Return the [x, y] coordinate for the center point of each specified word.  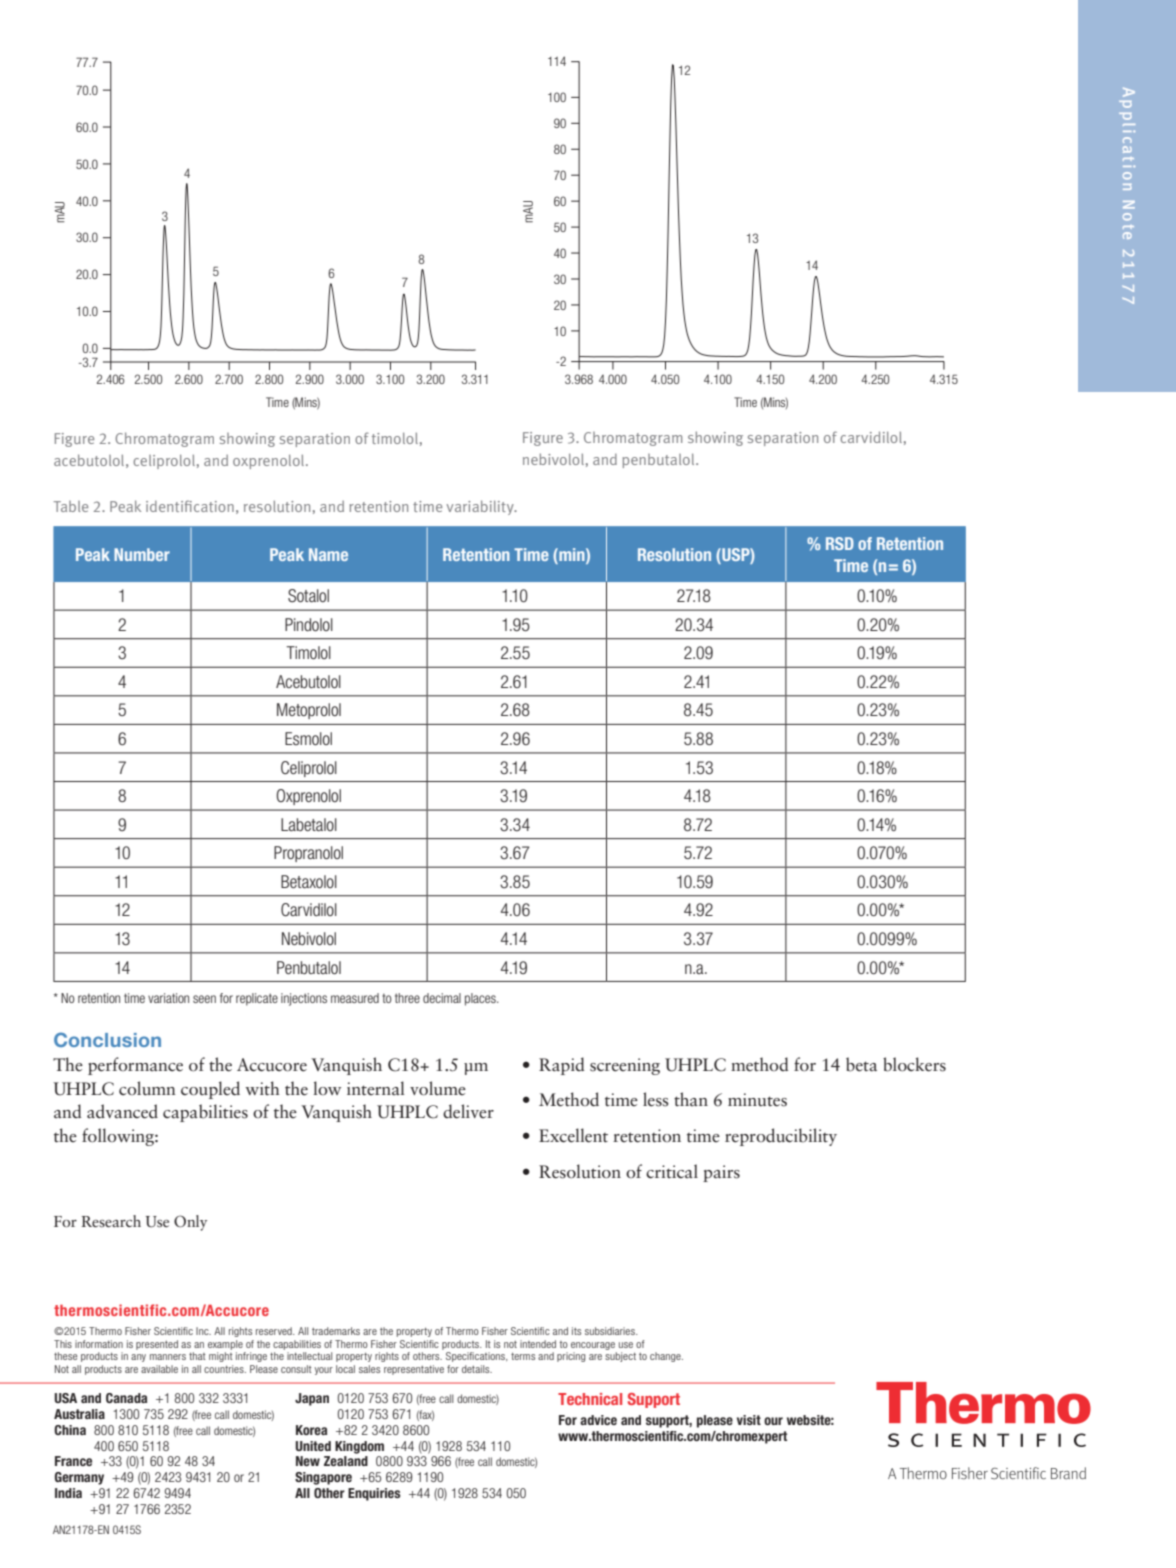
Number [142, 554]
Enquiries [374, 1494]
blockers [914, 1064]
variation [168, 998]
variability [481, 507]
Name [328, 554]
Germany [79, 1478]
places [481, 999]
